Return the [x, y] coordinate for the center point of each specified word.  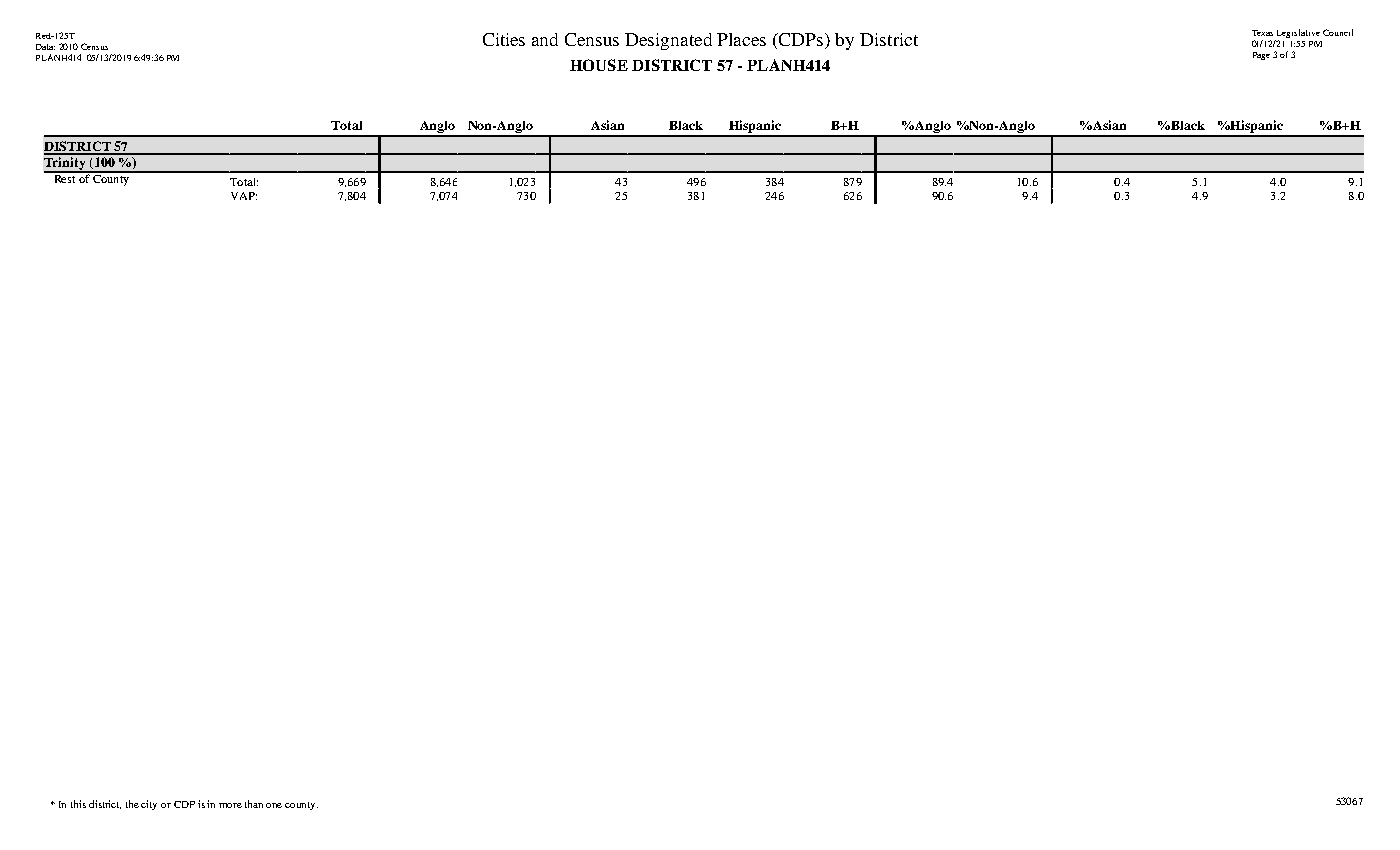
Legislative [1297, 35]
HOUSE [599, 65]
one [274, 805]
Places [741, 39]
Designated [668, 41]
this [78, 804]
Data [45, 47]
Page [1261, 56]
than [254, 804]
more [230, 805]
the [132, 804]
